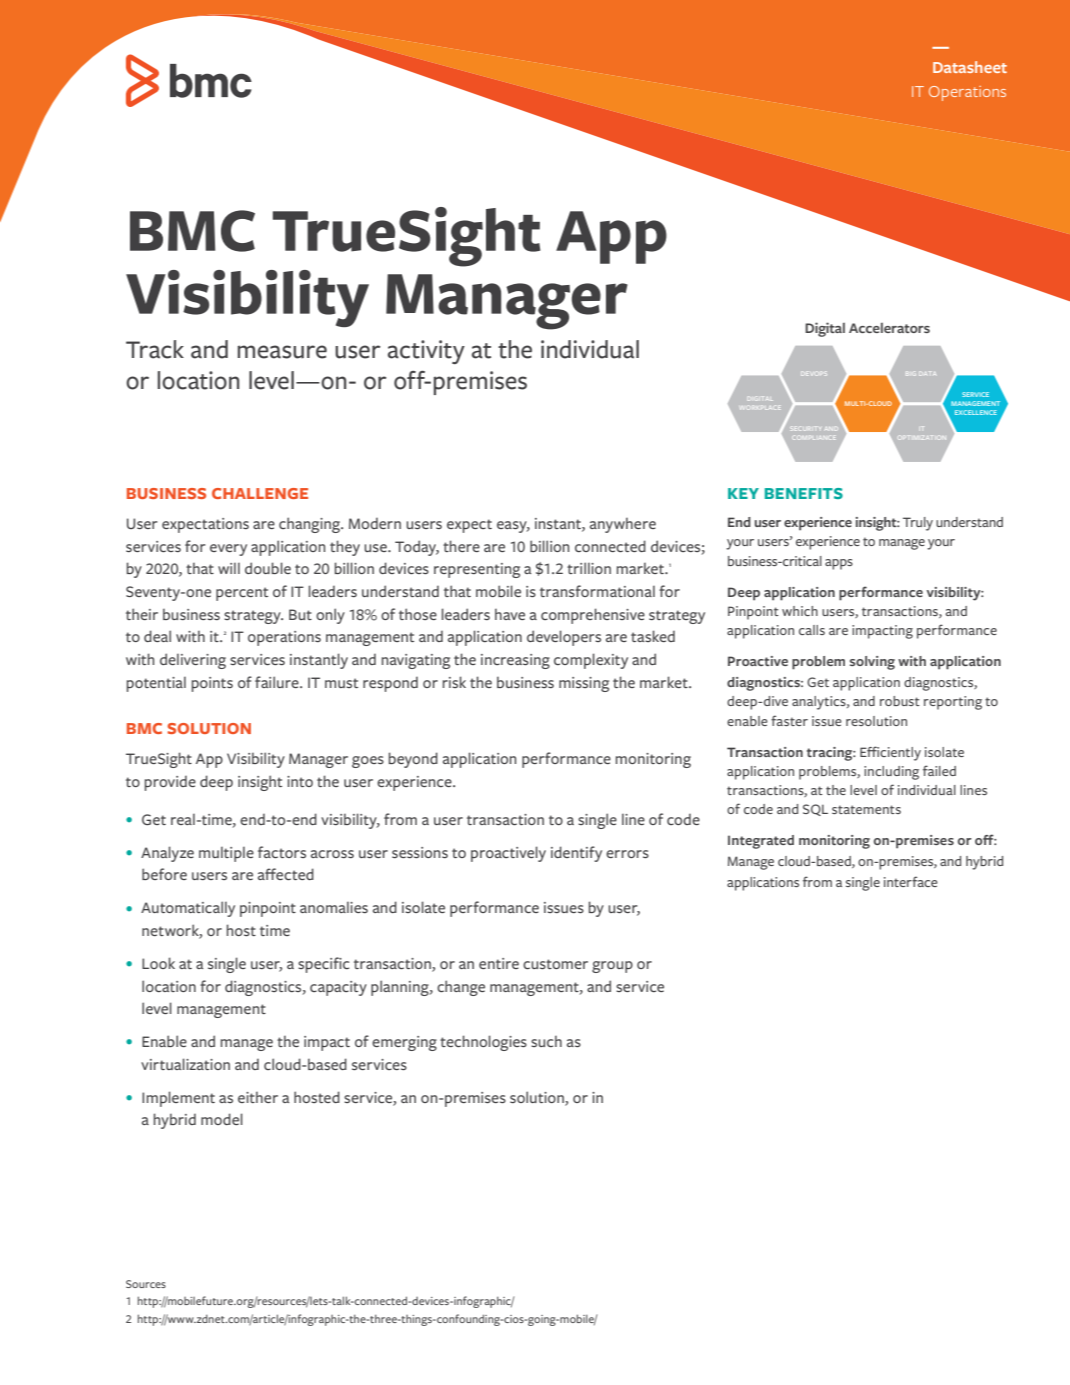  What do you see at coordinates (889, 328) in the page?
I see `Accelerators` at bounding box center [889, 328].
